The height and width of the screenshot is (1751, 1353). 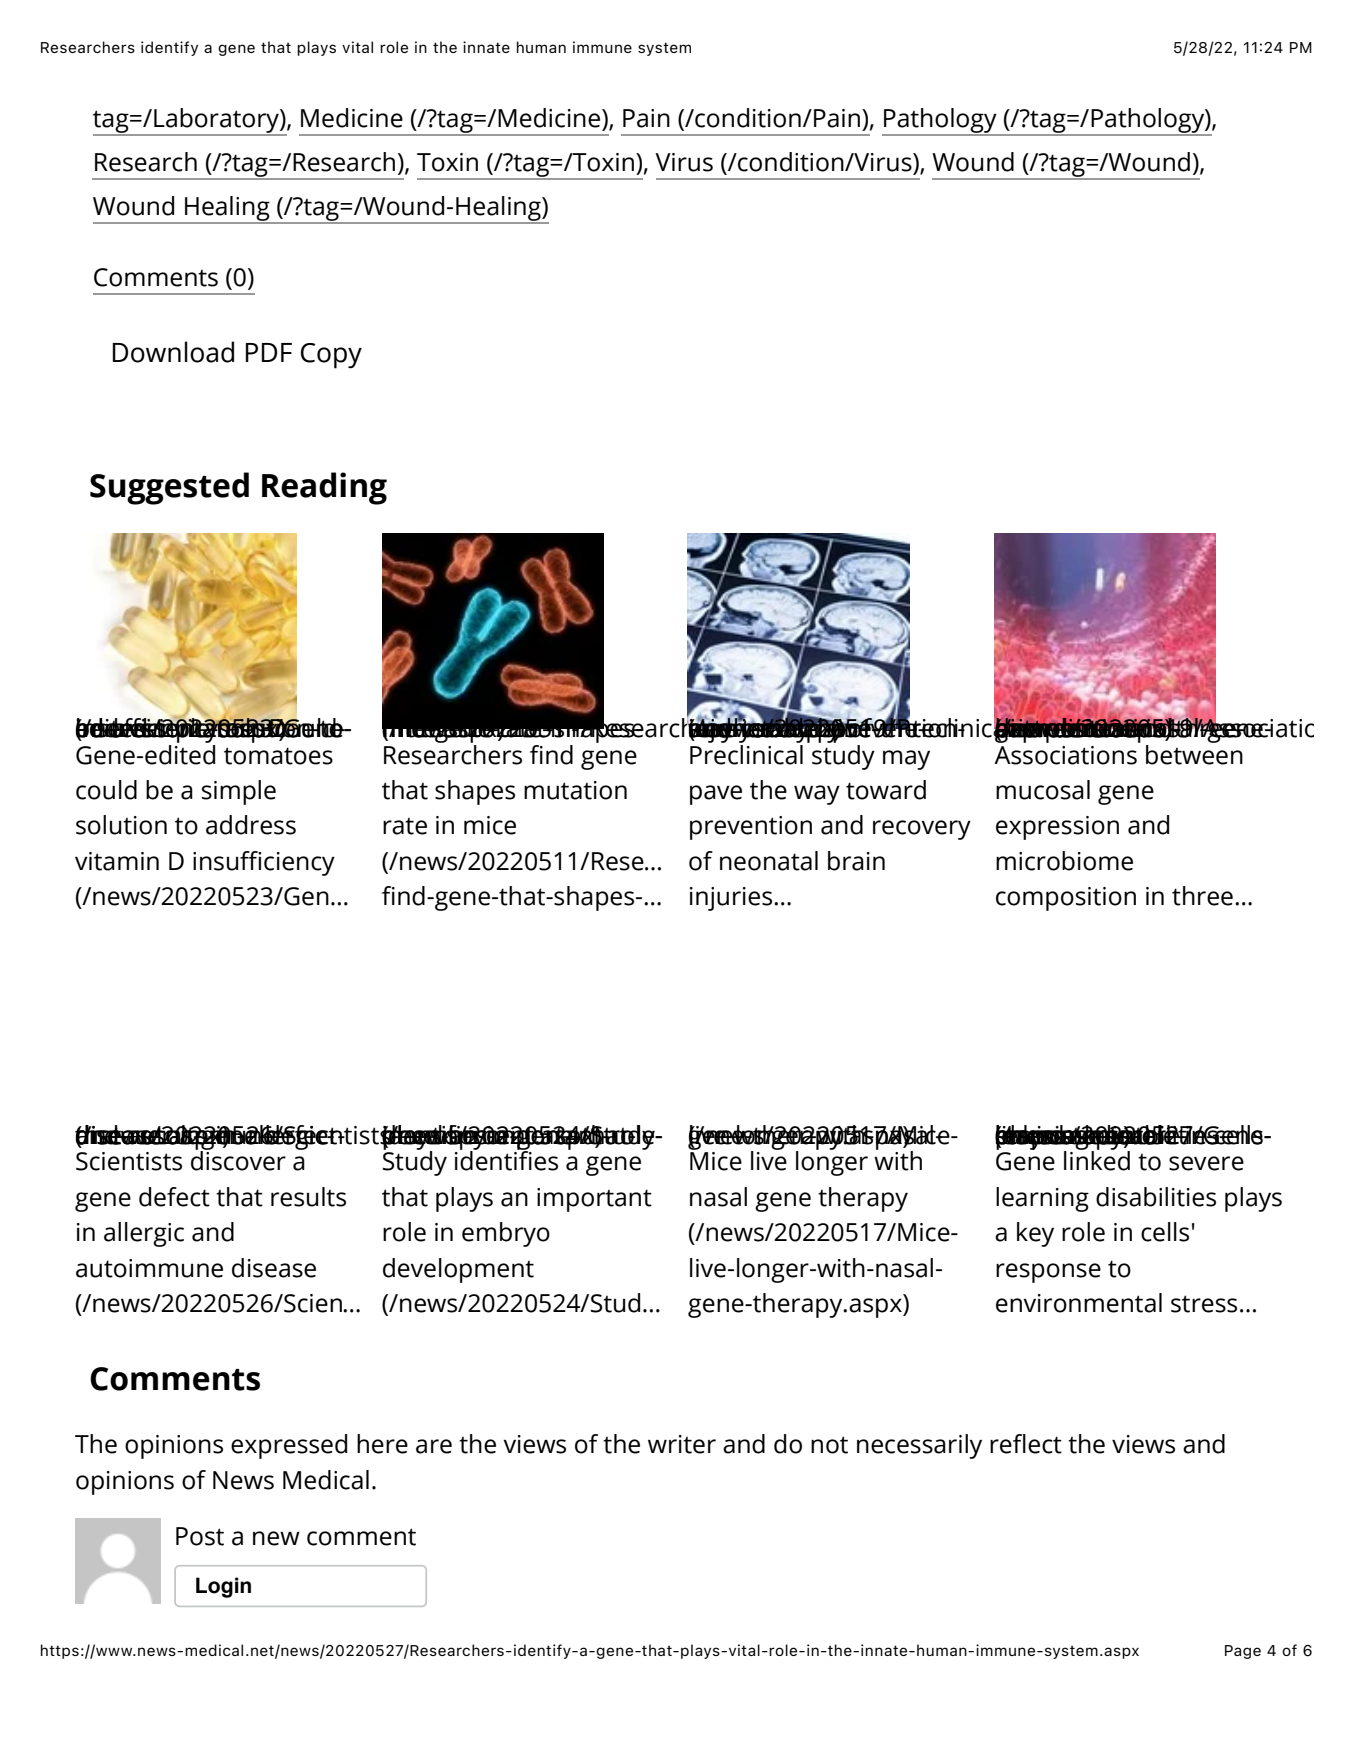 I want to click on expressed, so click(x=289, y=1446).
